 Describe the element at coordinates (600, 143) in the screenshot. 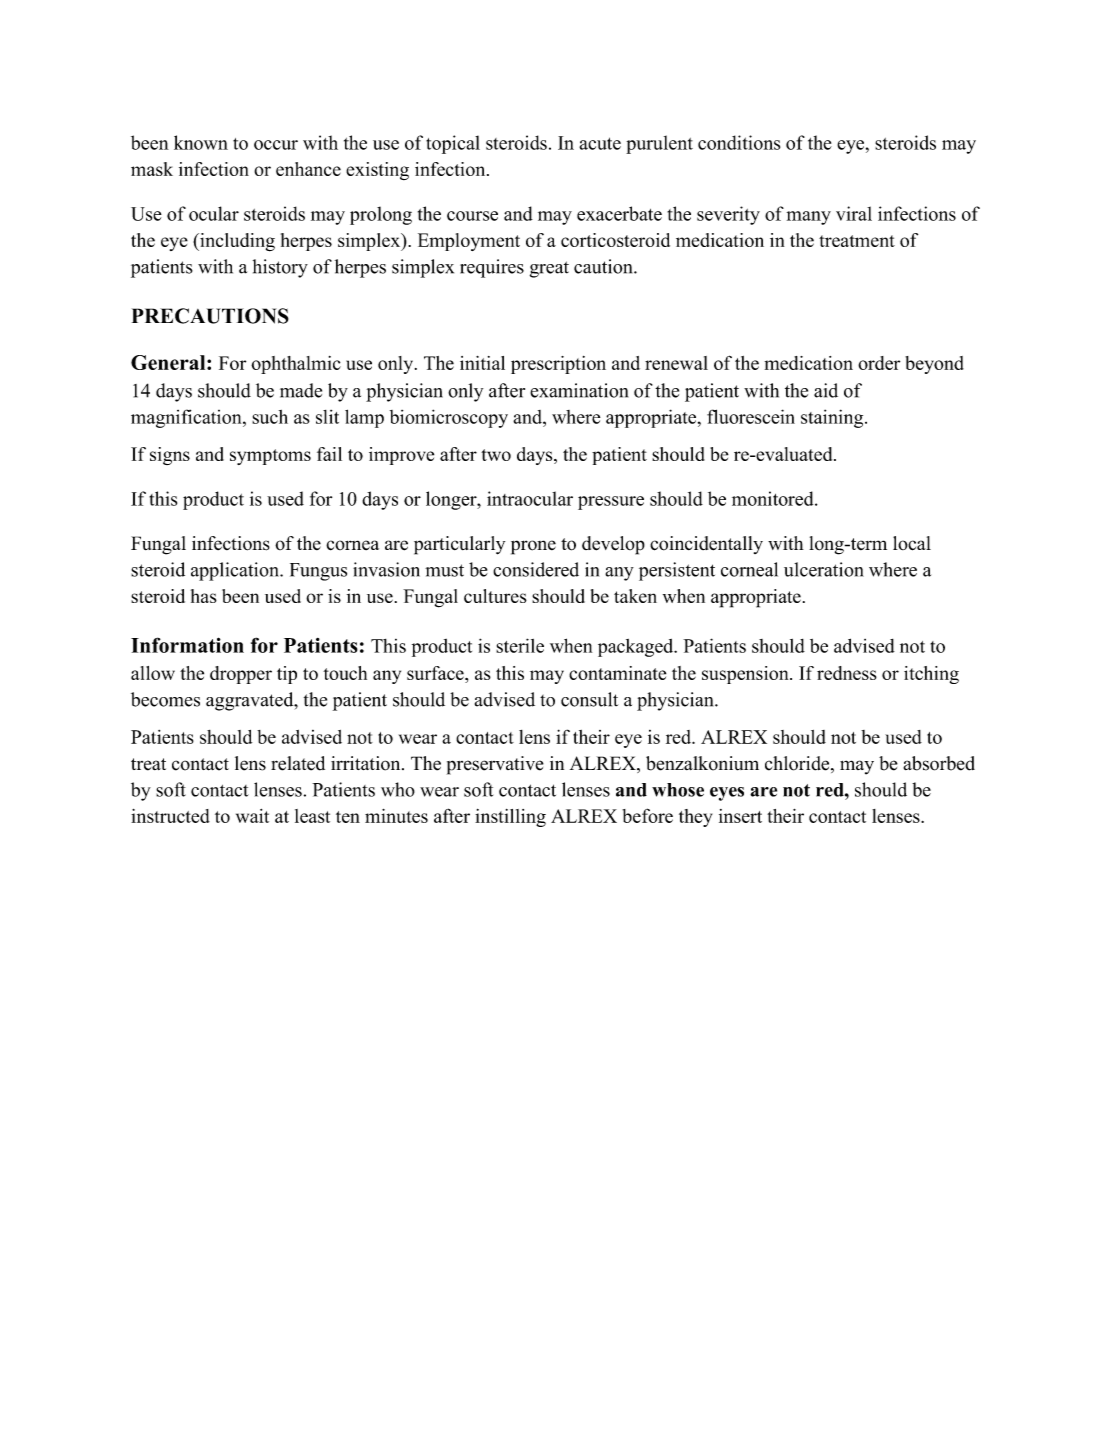

I see `acute` at that location.
